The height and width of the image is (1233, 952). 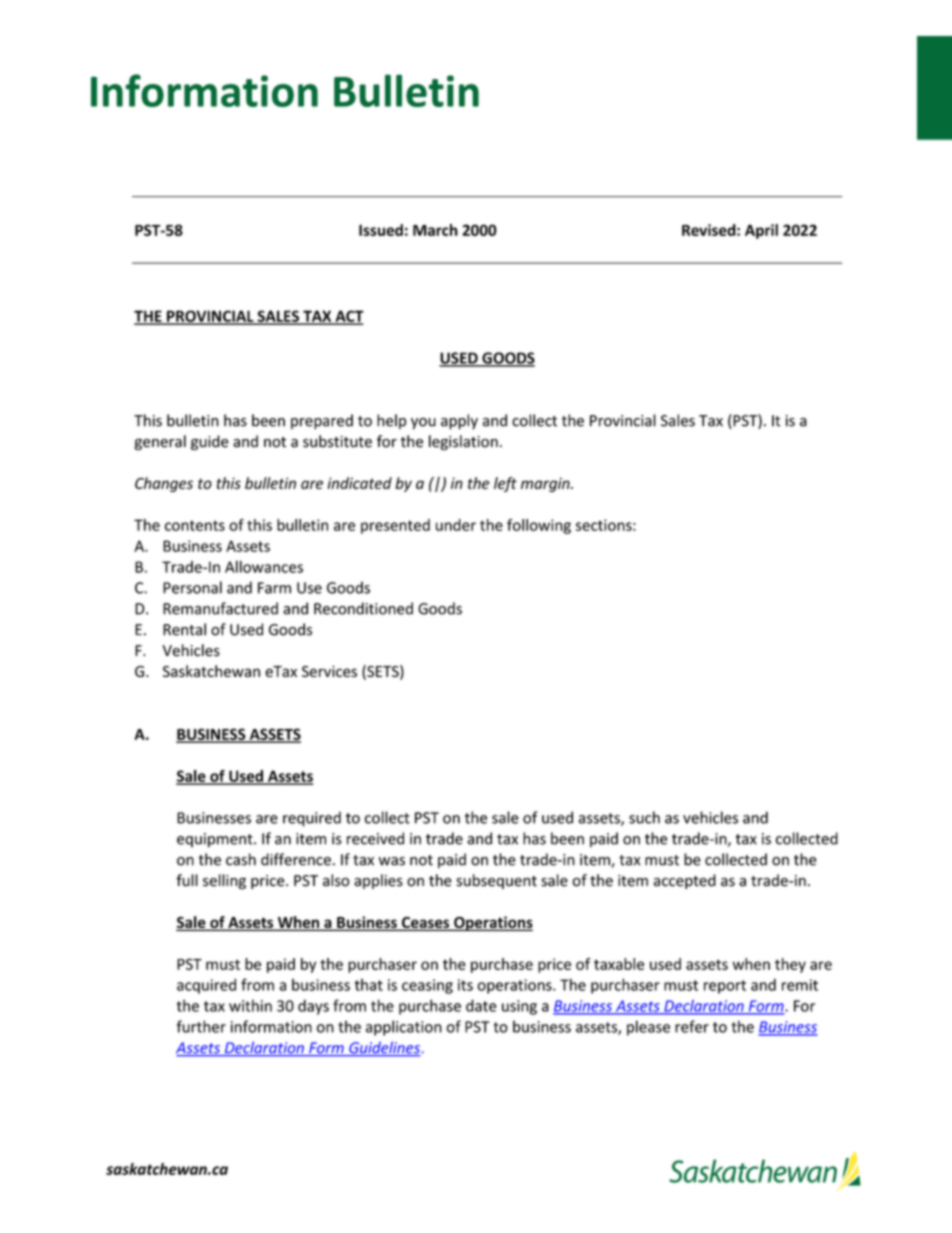 What do you see at coordinates (539, 526) in the image?
I see `following` at bounding box center [539, 526].
